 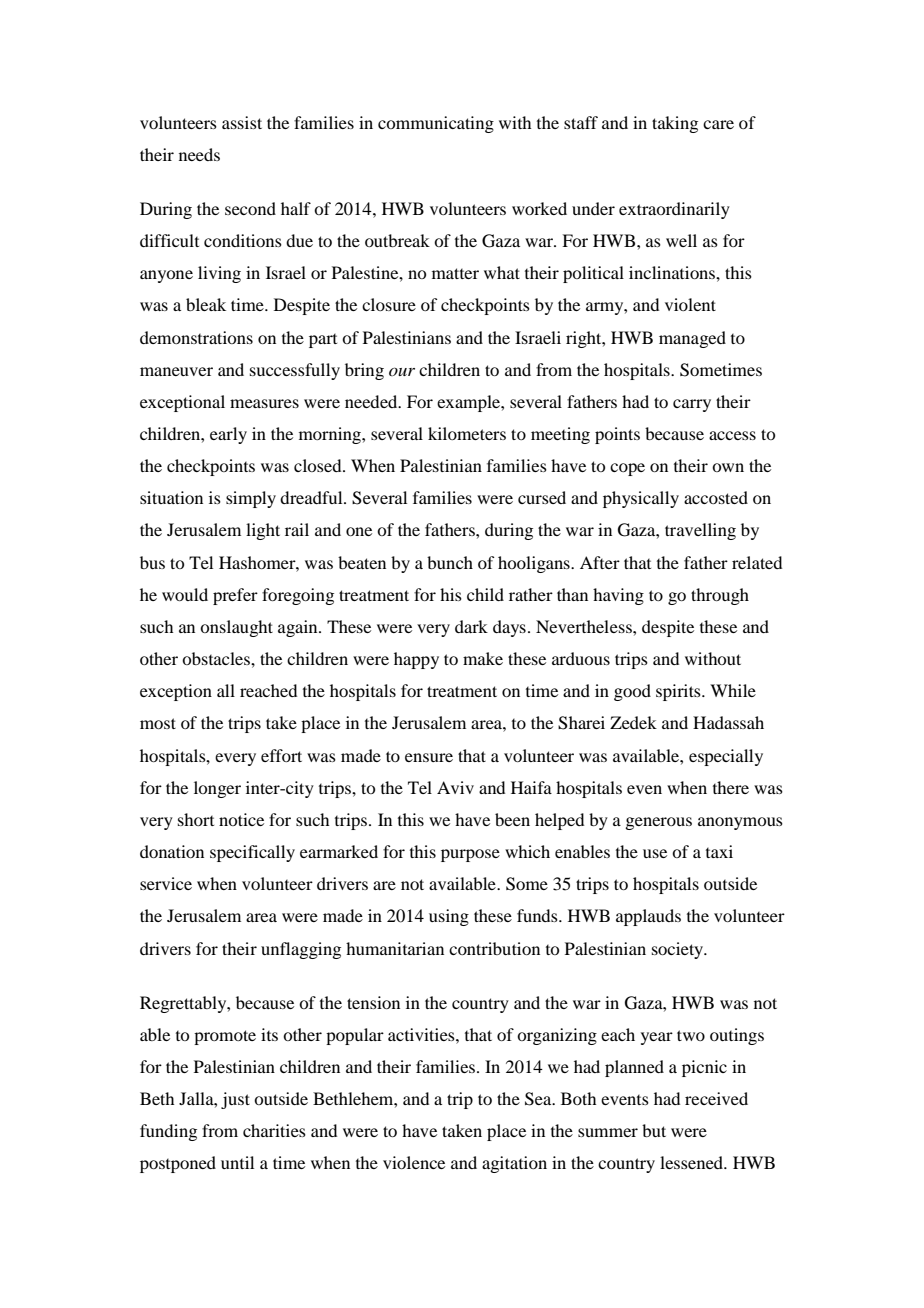 I want to click on carry, so click(x=692, y=405).
